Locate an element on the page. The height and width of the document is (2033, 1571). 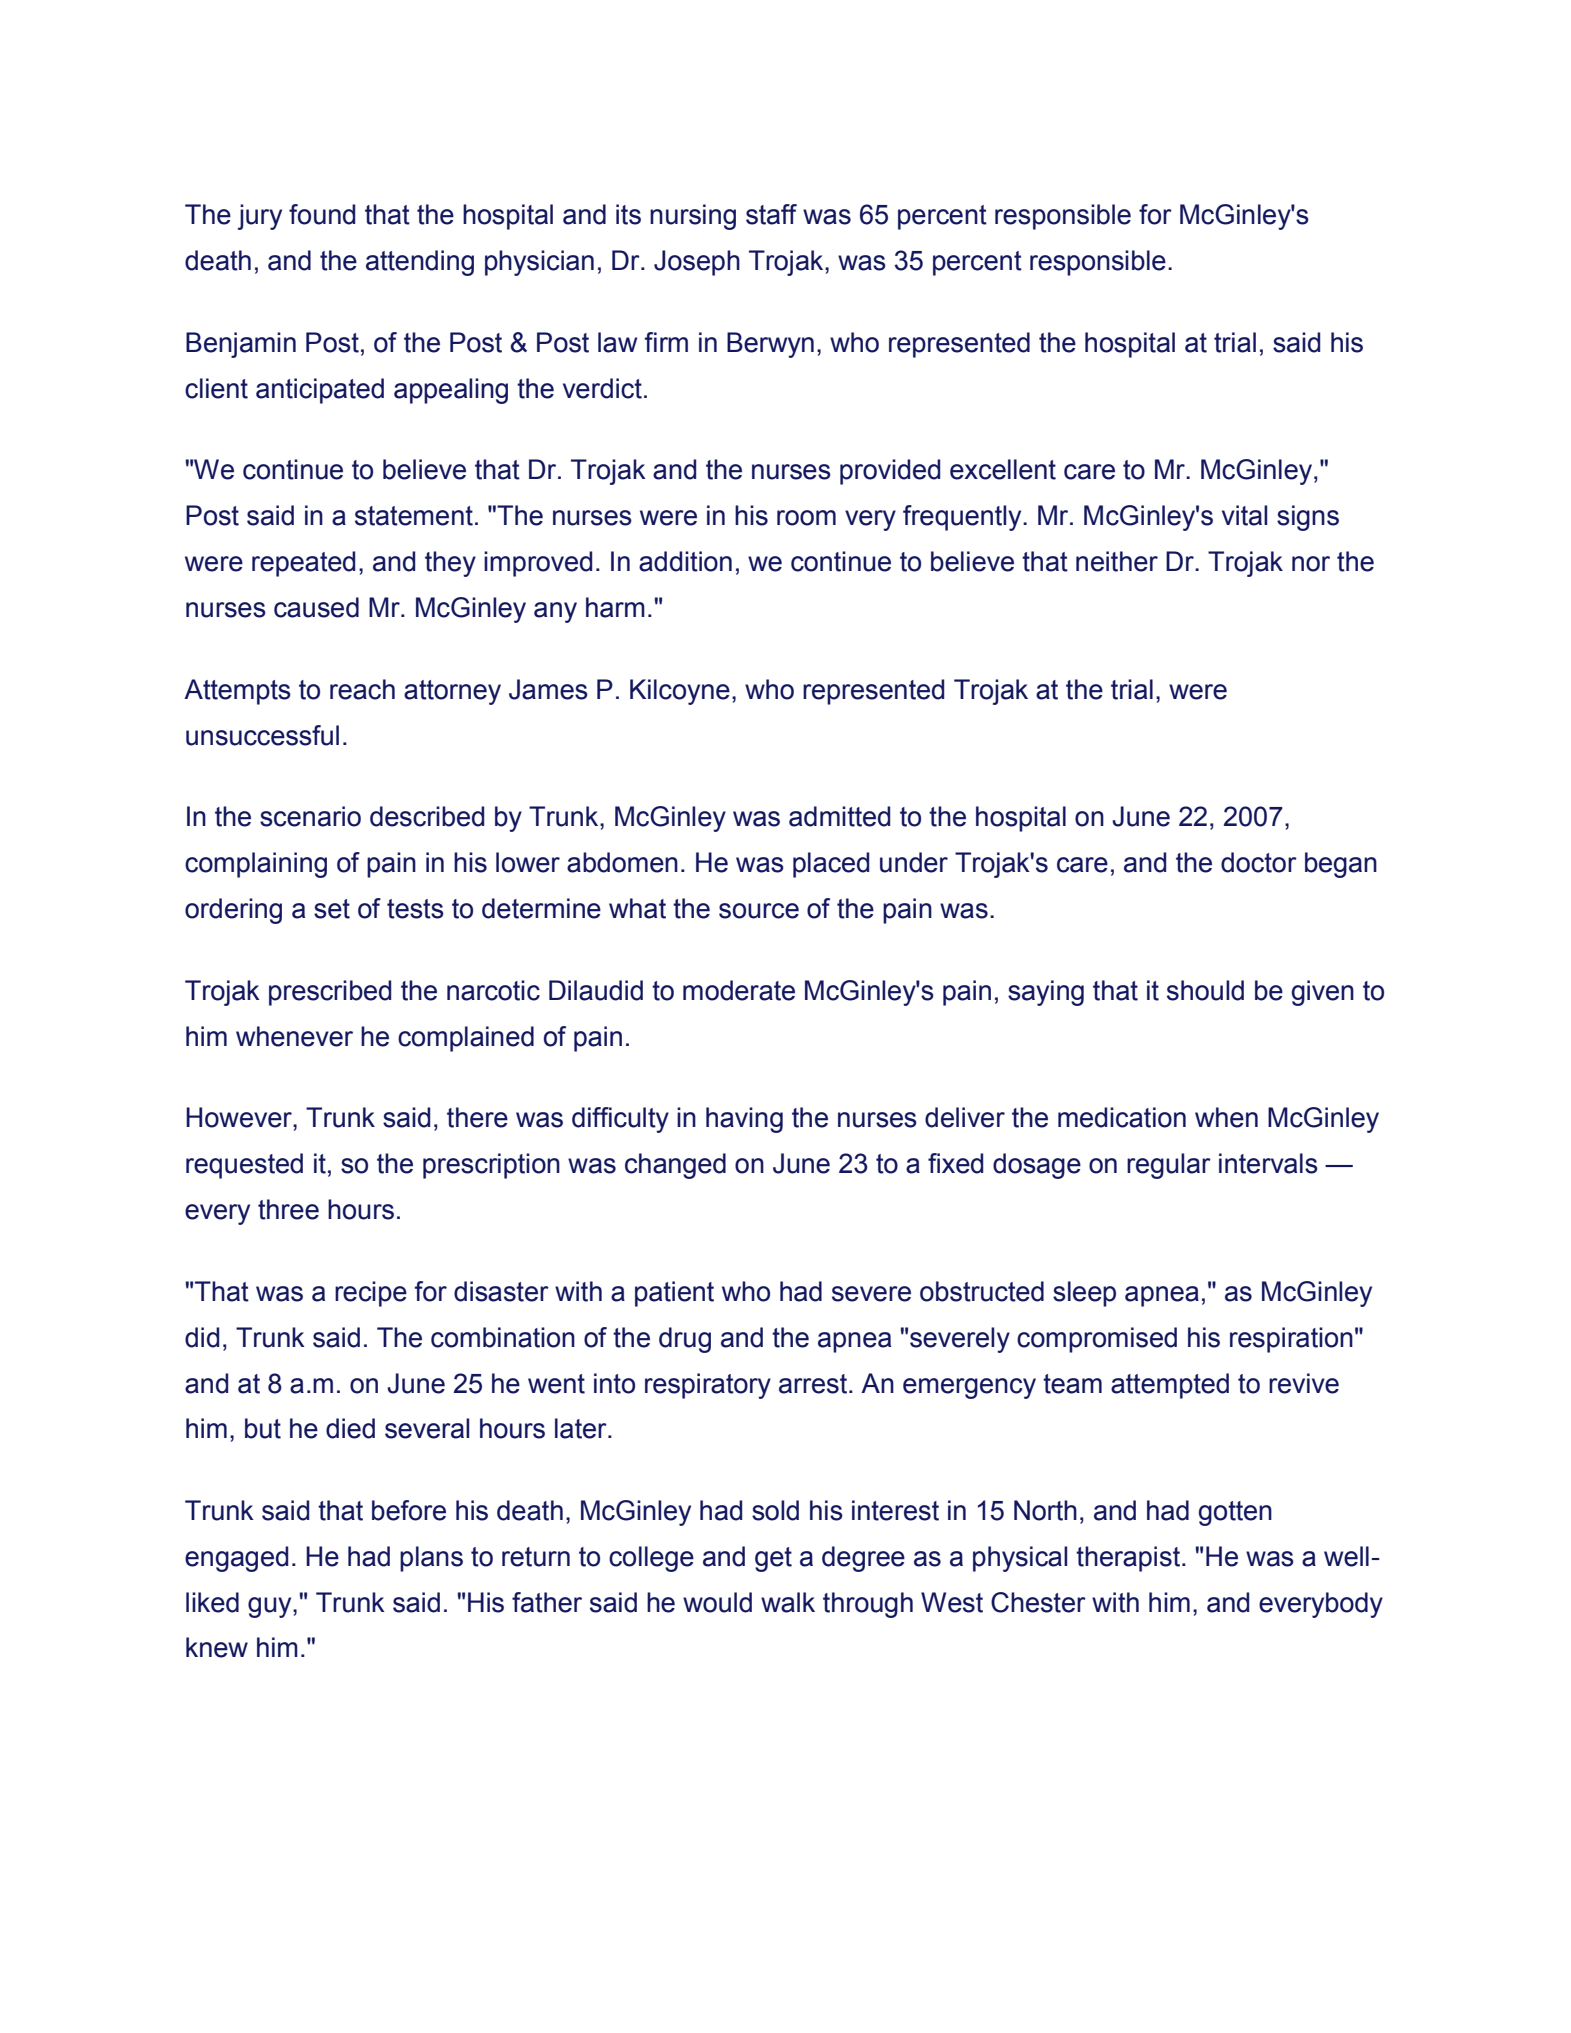
attending is located at coordinates (420, 263).
